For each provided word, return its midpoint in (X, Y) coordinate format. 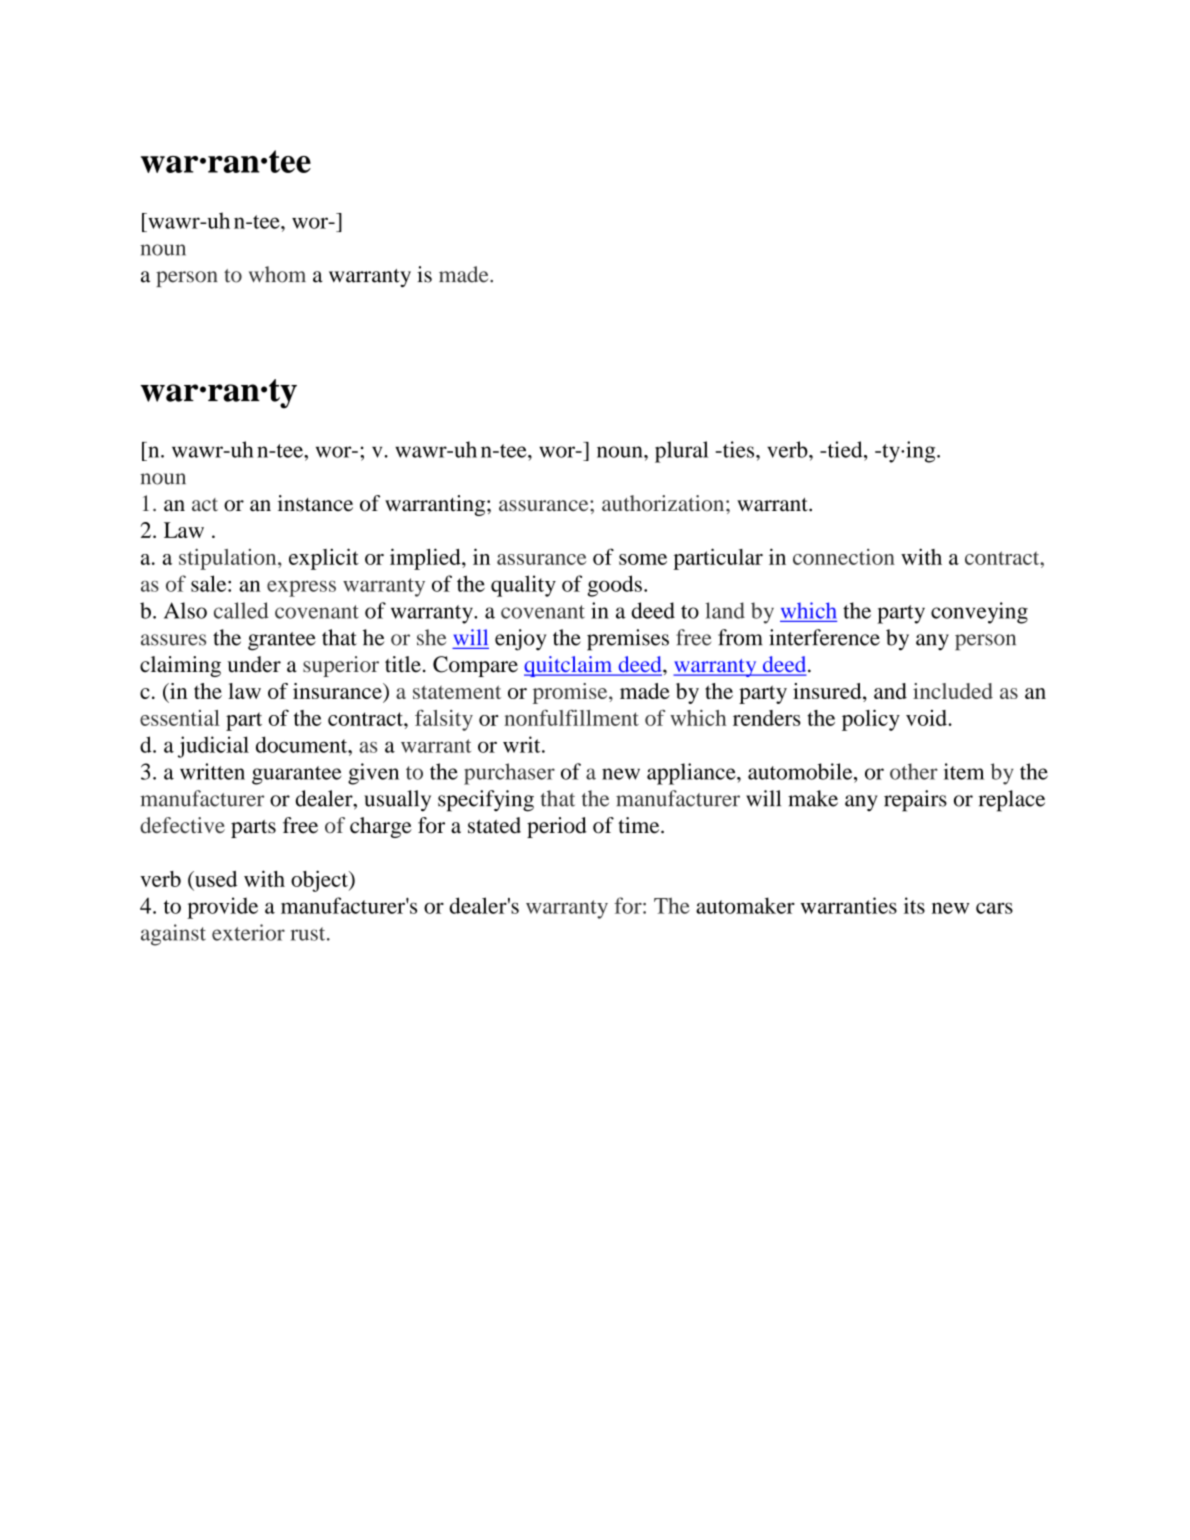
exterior (248, 932)
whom (277, 274)
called (241, 610)
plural (681, 452)
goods (614, 586)
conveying (979, 613)
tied (845, 449)
